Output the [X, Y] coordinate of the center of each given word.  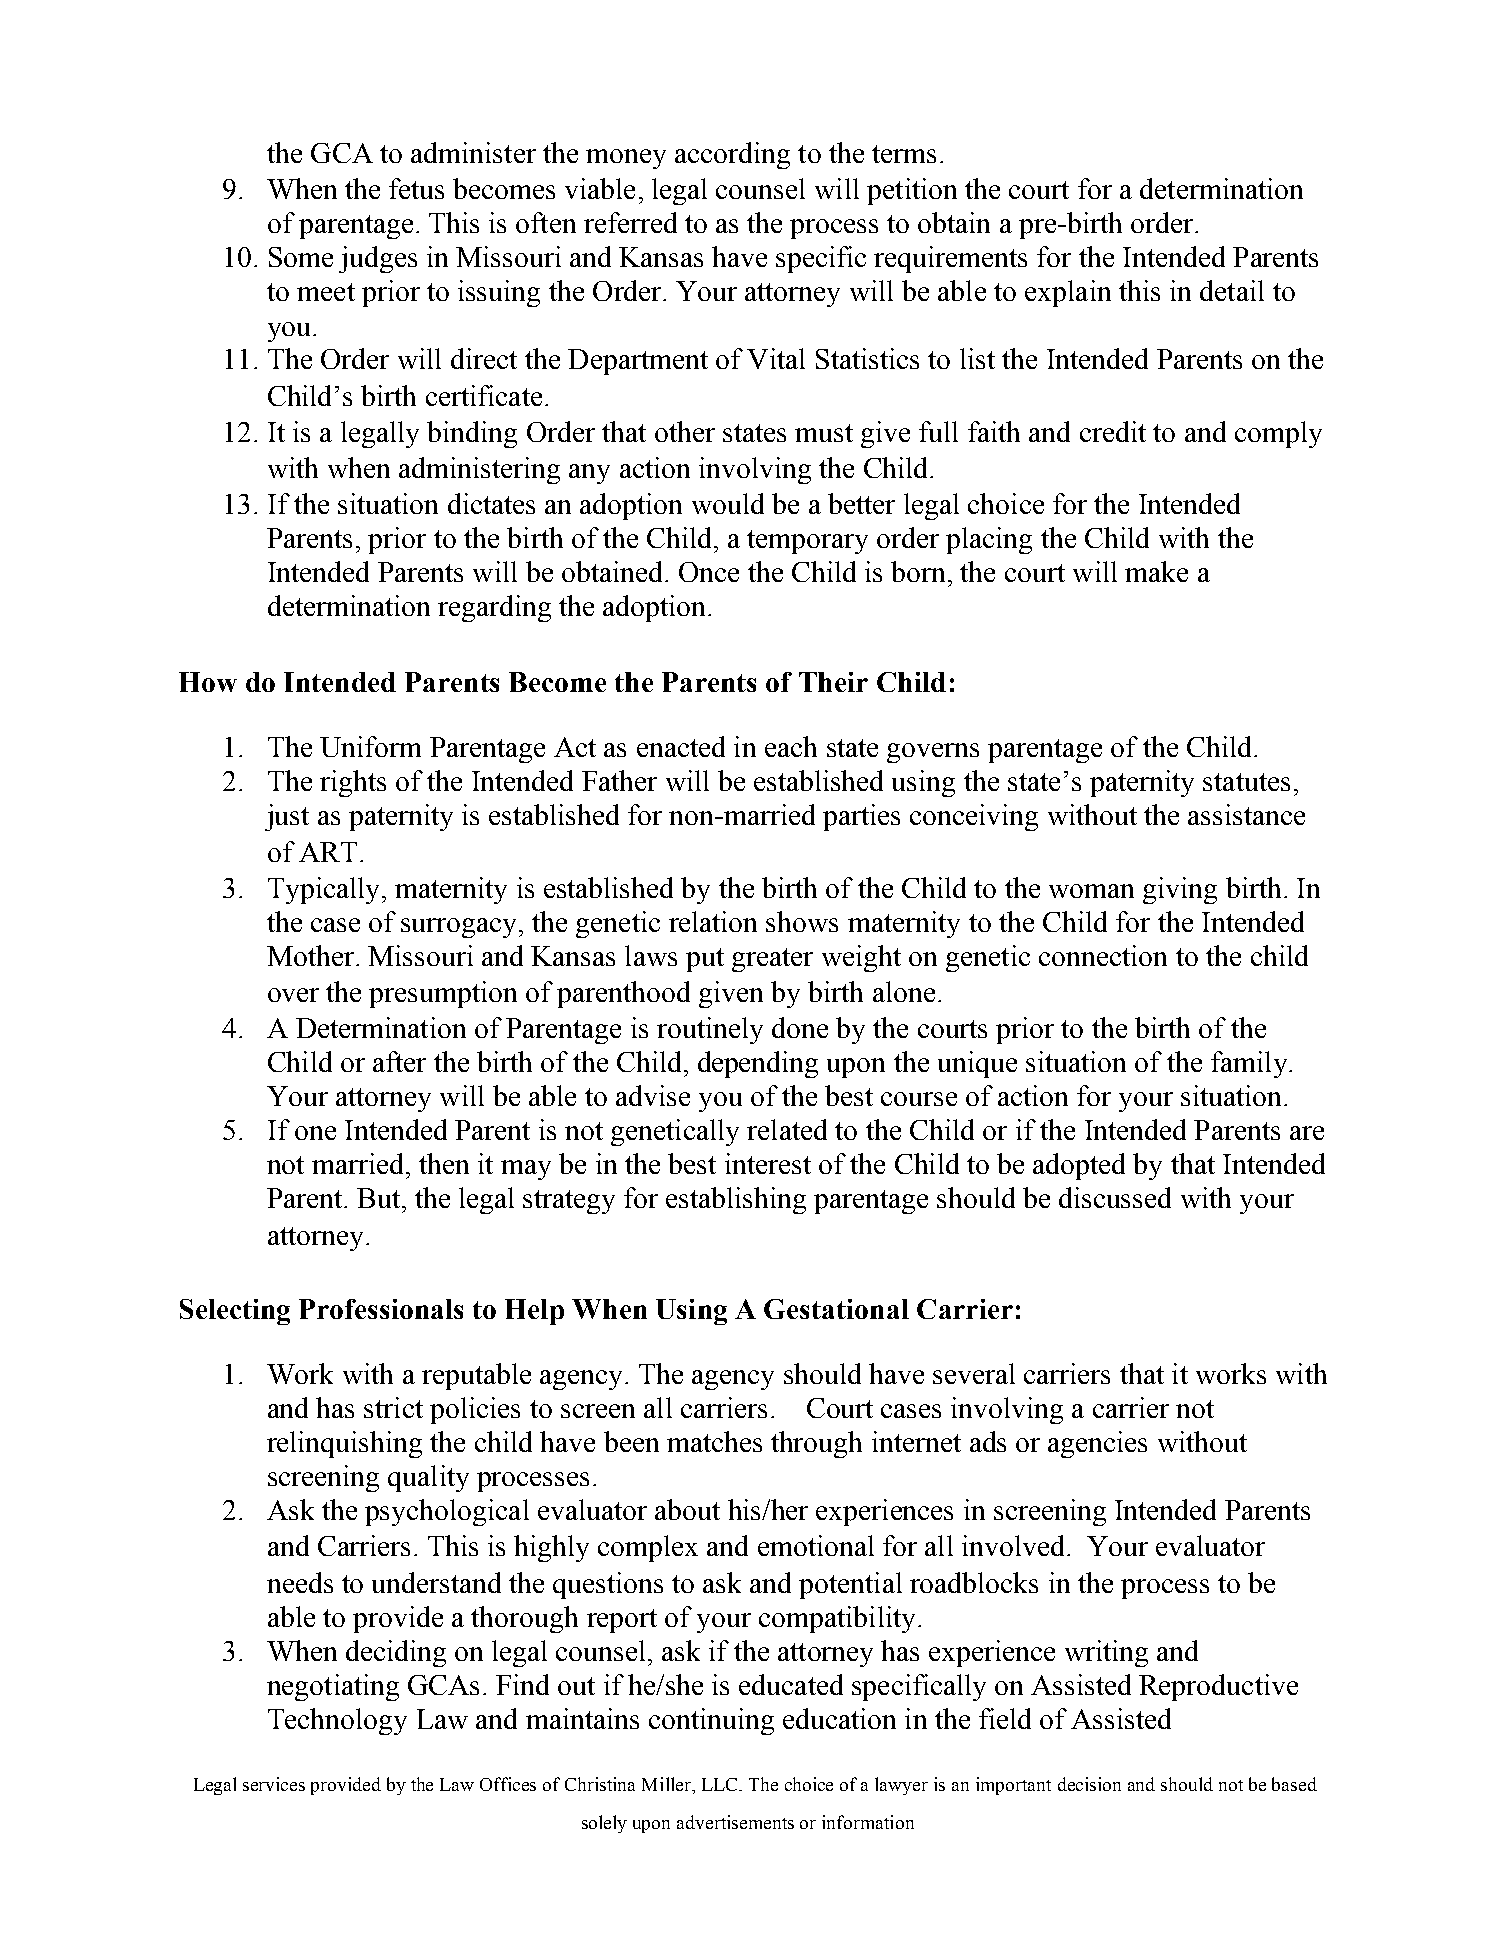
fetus [416, 188]
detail [1232, 290]
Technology [337, 1721]
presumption [443, 994]
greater [772, 960]
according [732, 155]
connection [1103, 955]
